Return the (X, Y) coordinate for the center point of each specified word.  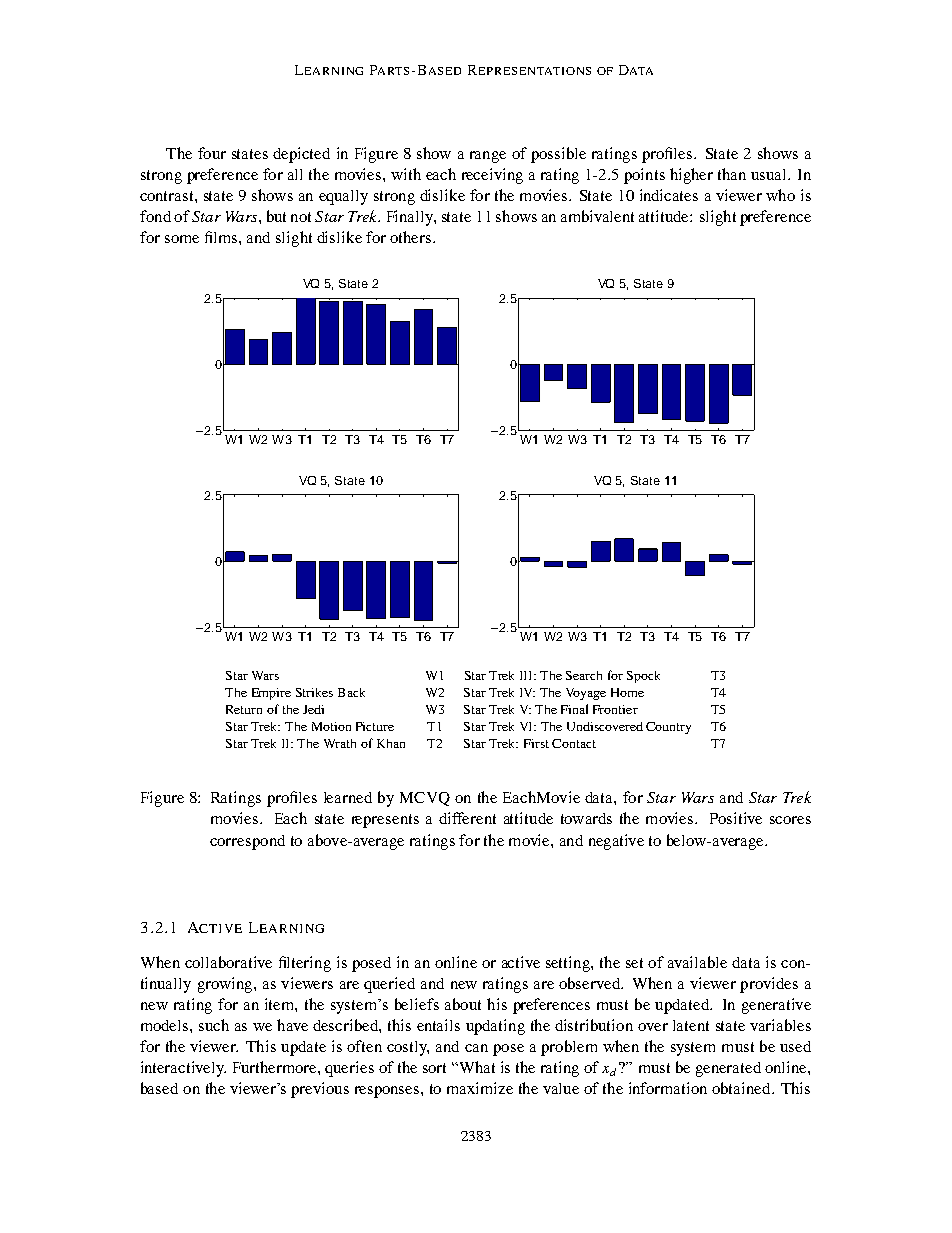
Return (244, 709)
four (212, 153)
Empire (271, 694)
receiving (492, 176)
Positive (736, 818)
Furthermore (276, 1067)
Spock (643, 677)
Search (584, 675)
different (467, 818)
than (732, 174)
